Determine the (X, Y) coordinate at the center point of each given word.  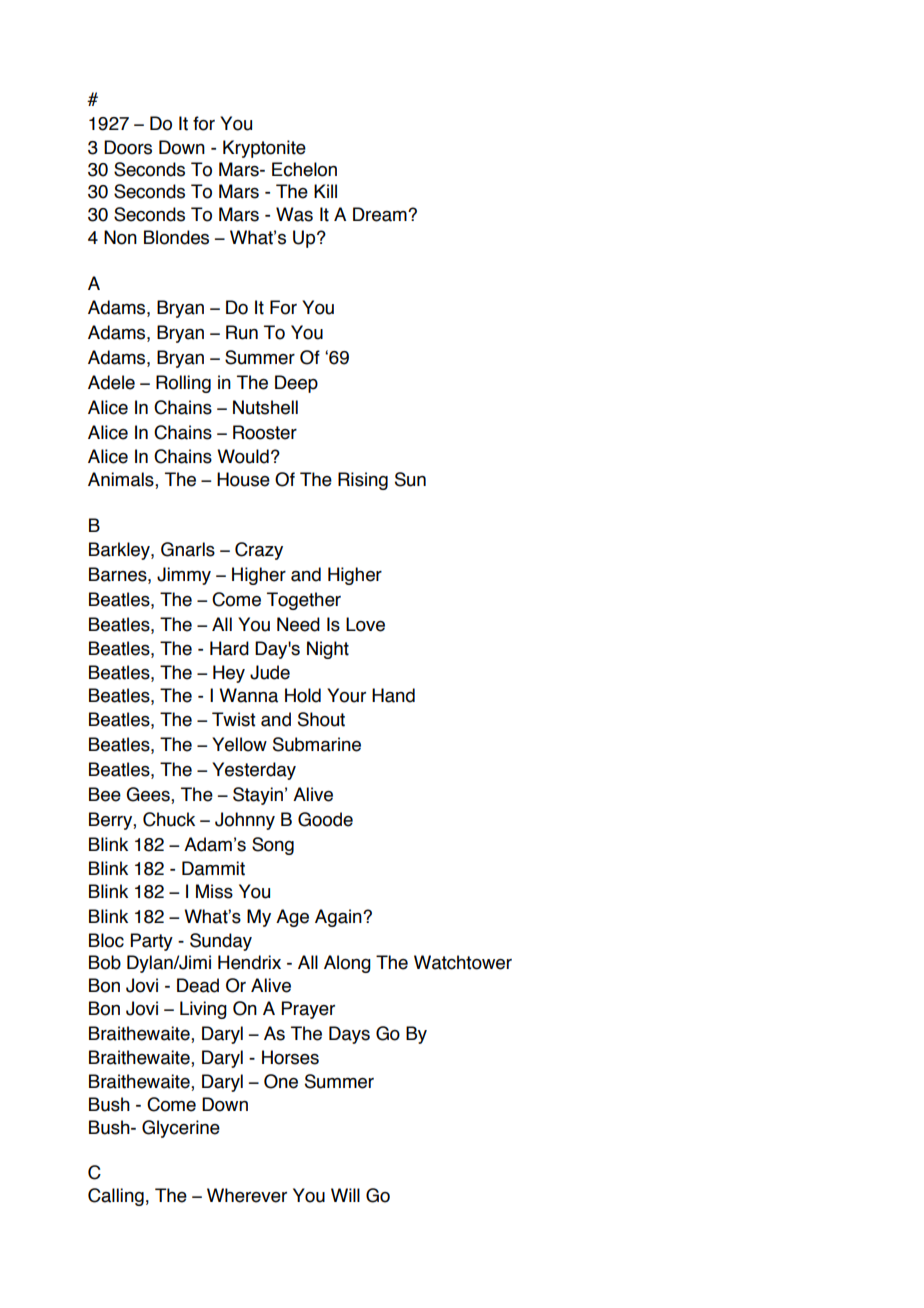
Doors (128, 147)
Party (152, 942)
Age (292, 918)
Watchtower (463, 962)
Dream (381, 214)
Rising (363, 481)
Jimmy (184, 576)
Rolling (183, 384)
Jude (270, 672)
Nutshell (265, 407)
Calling (116, 1197)
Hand (393, 695)
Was (294, 214)
